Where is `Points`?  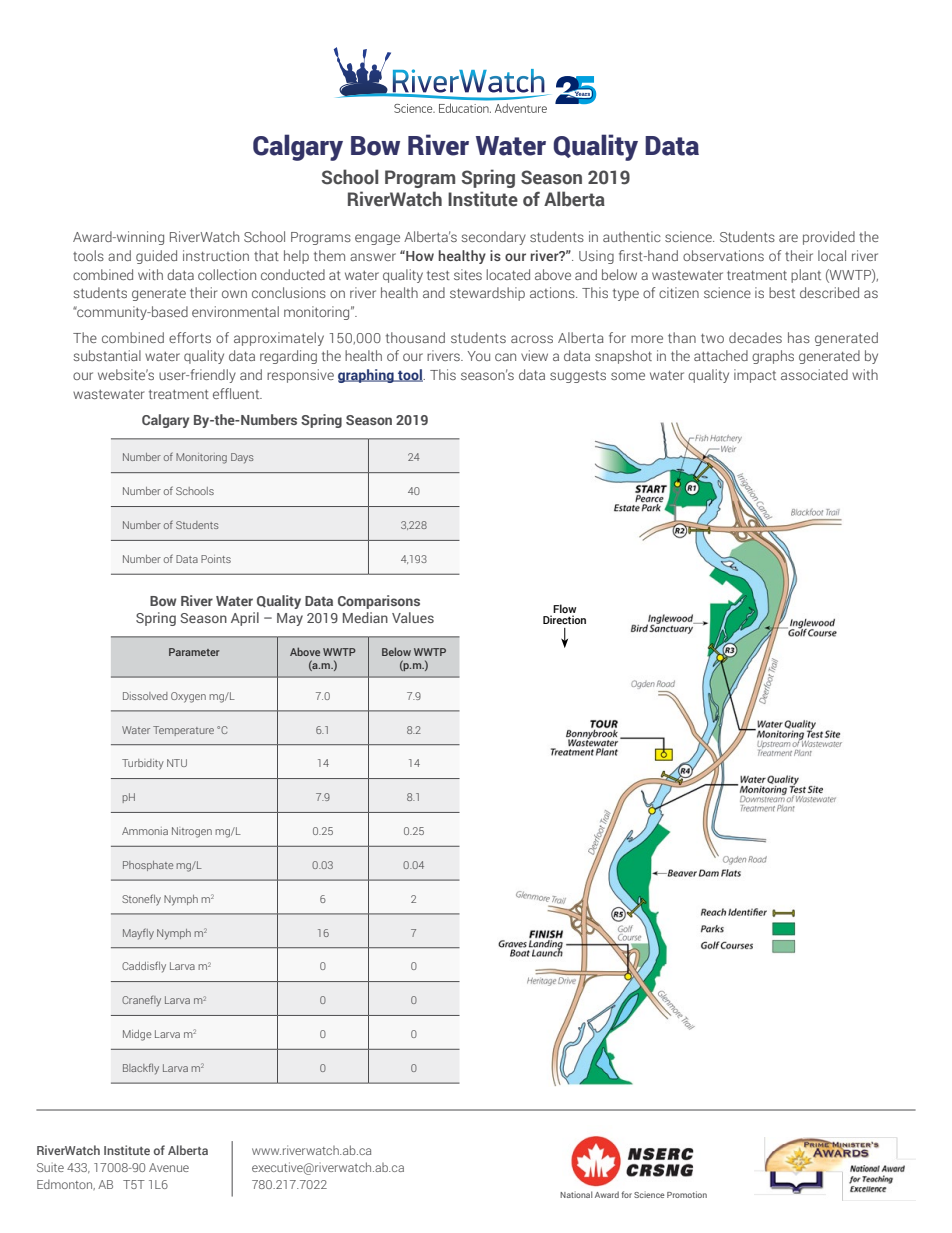 Points is located at coordinates (216, 559).
